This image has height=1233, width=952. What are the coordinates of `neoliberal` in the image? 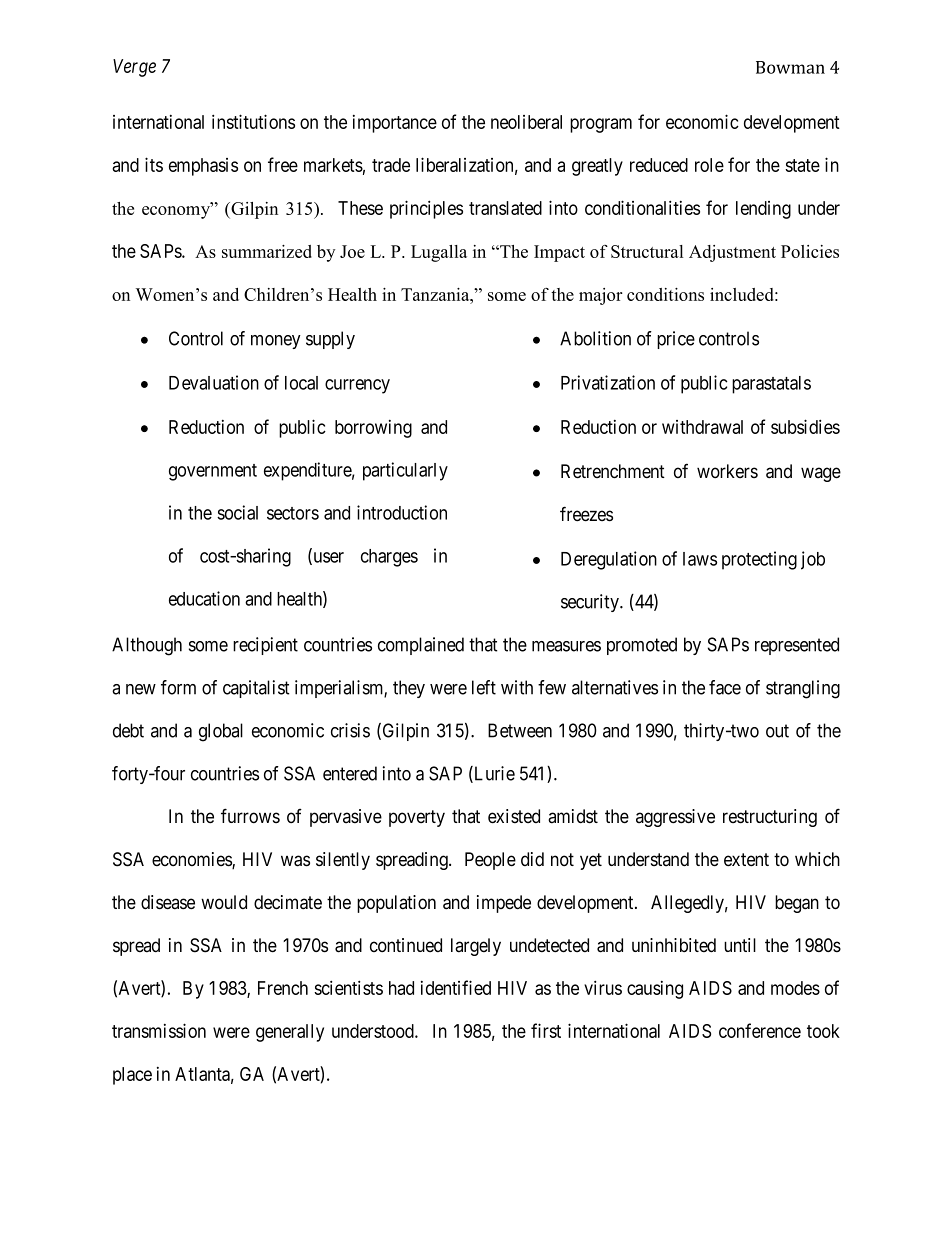 It's located at (526, 122).
